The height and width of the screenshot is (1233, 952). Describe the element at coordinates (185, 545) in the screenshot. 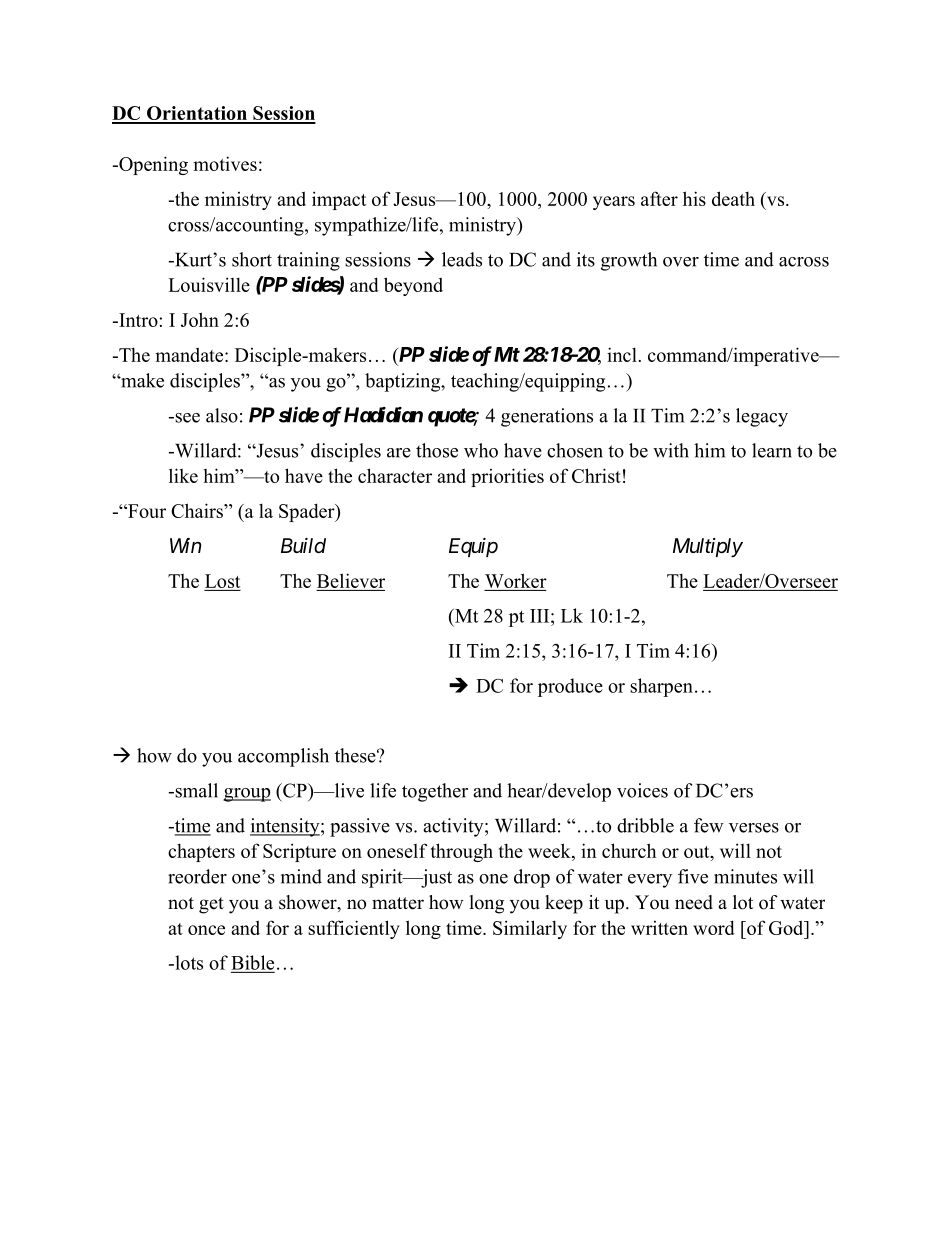

I see `Win` at that location.
